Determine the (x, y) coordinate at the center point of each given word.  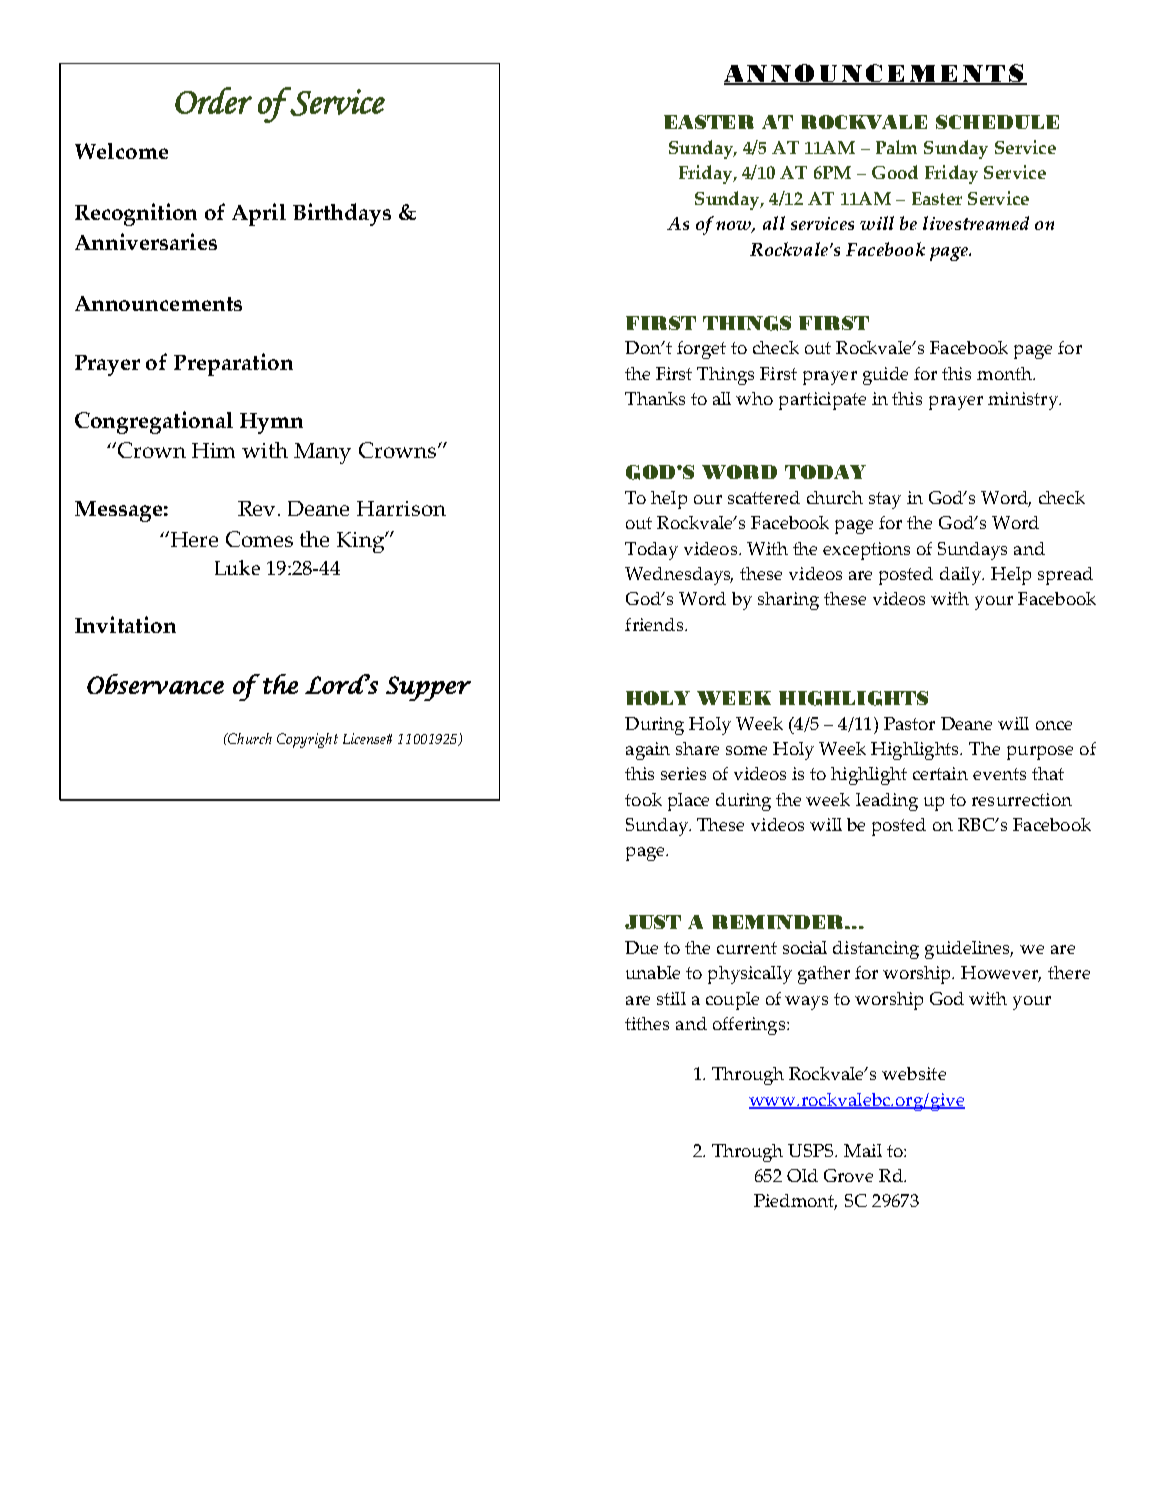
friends (655, 624)
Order (213, 100)
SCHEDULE (997, 122)
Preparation (233, 364)
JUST (653, 922)
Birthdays (342, 214)
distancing (876, 950)
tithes (647, 1023)
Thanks (655, 398)
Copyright (307, 740)
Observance (155, 684)
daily (961, 576)
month (1006, 373)
